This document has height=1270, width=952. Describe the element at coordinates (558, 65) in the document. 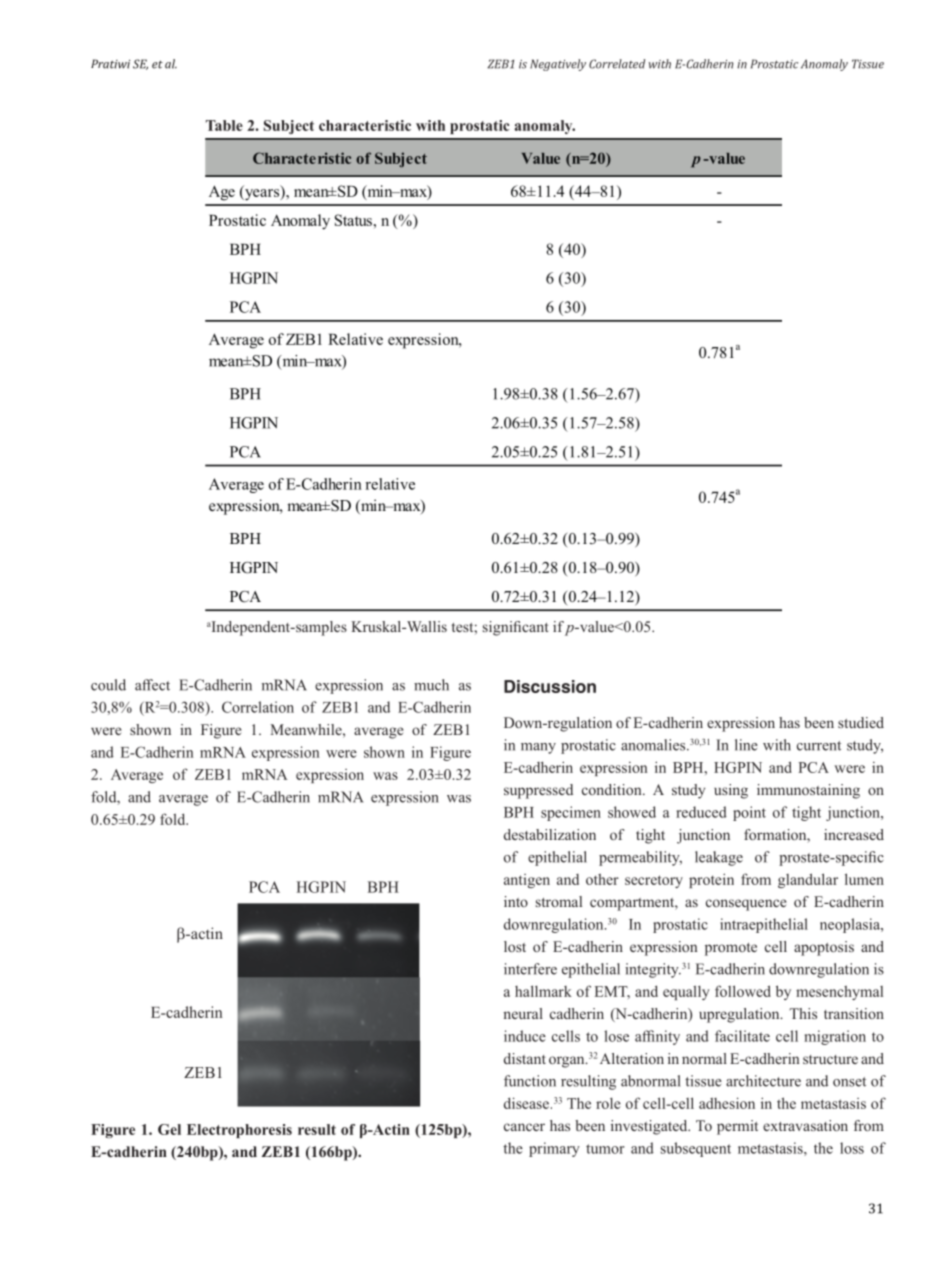

I see `Negatively` at that location.
